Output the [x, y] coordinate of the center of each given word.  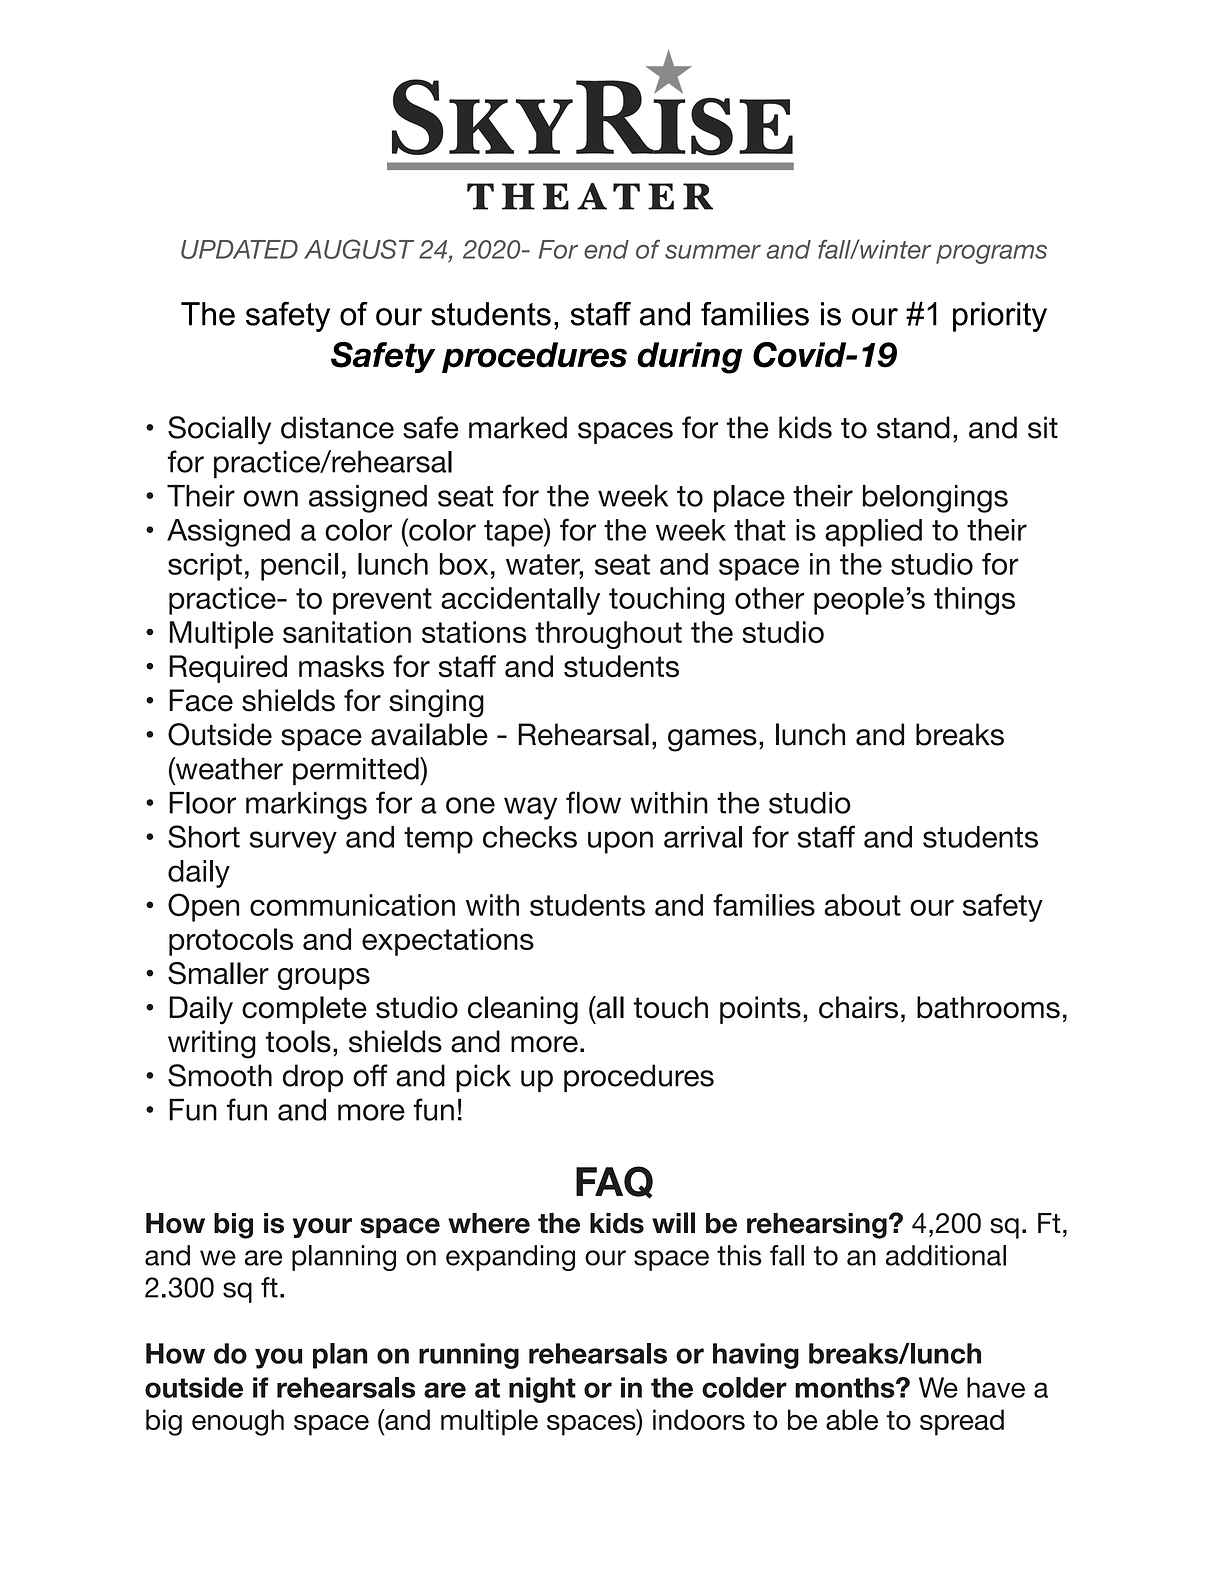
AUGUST [359, 249]
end [606, 249]
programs [991, 254]
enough [238, 1422]
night [542, 1390]
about [862, 905]
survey [293, 842]
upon [620, 842]
